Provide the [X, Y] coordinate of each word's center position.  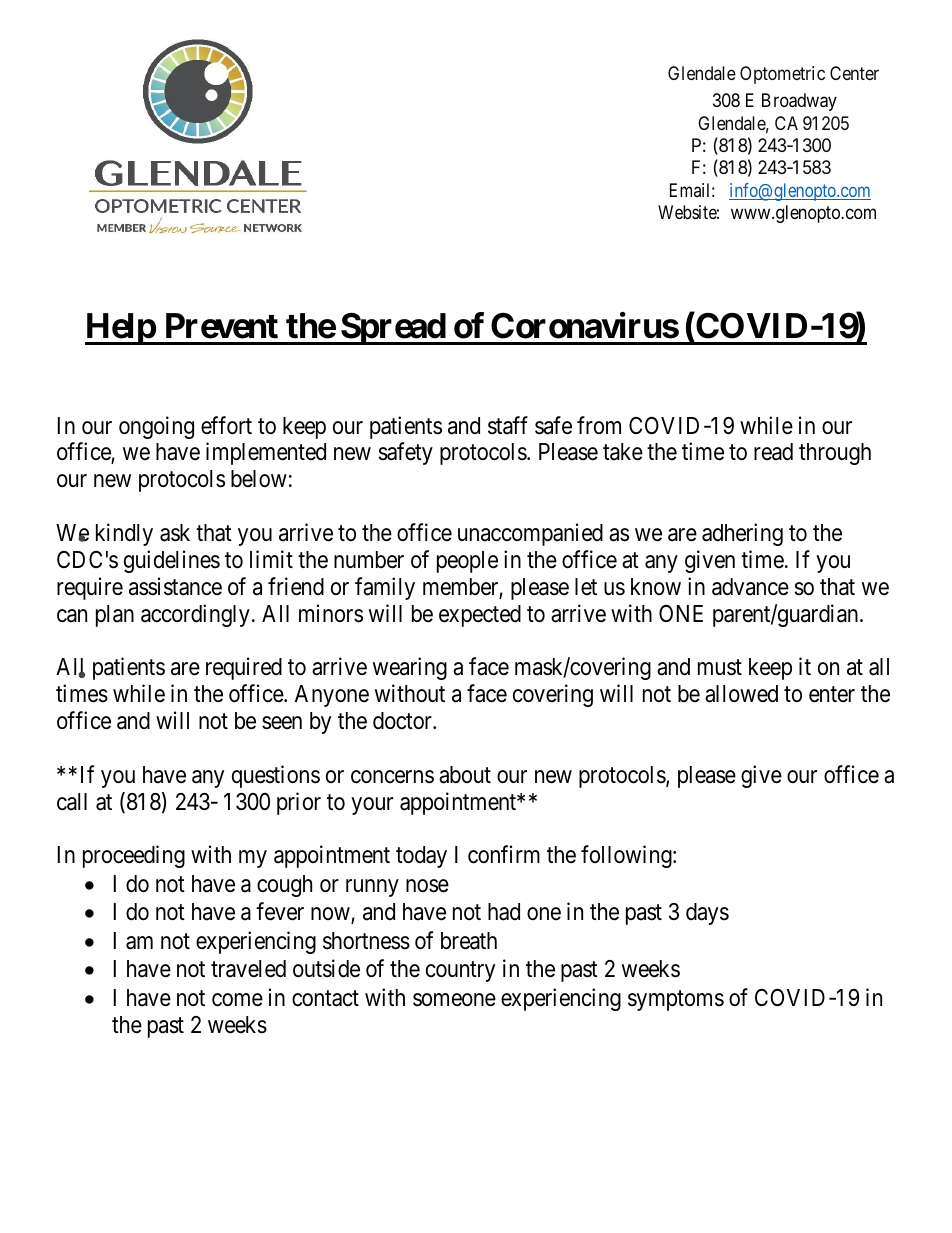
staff [508, 425]
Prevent [222, 326]
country [460, 972]
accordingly [195, 615]
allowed [741, 694]
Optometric [782, 75]
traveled [248, 969]
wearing [410, 668]
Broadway [799, 102]
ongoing [156, 427]
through [835, 454]
